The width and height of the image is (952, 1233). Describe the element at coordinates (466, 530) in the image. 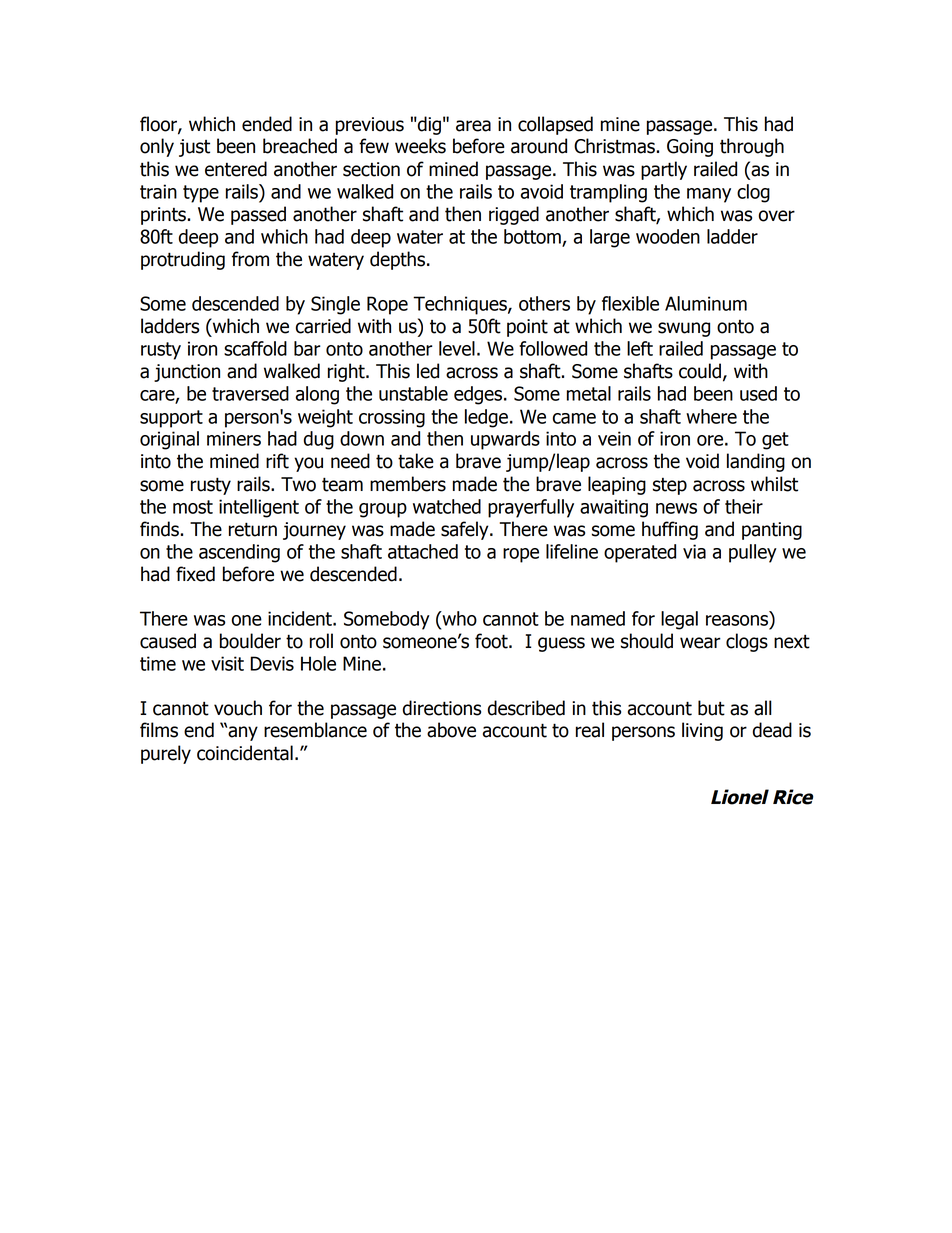

I see `safely` at that location.
